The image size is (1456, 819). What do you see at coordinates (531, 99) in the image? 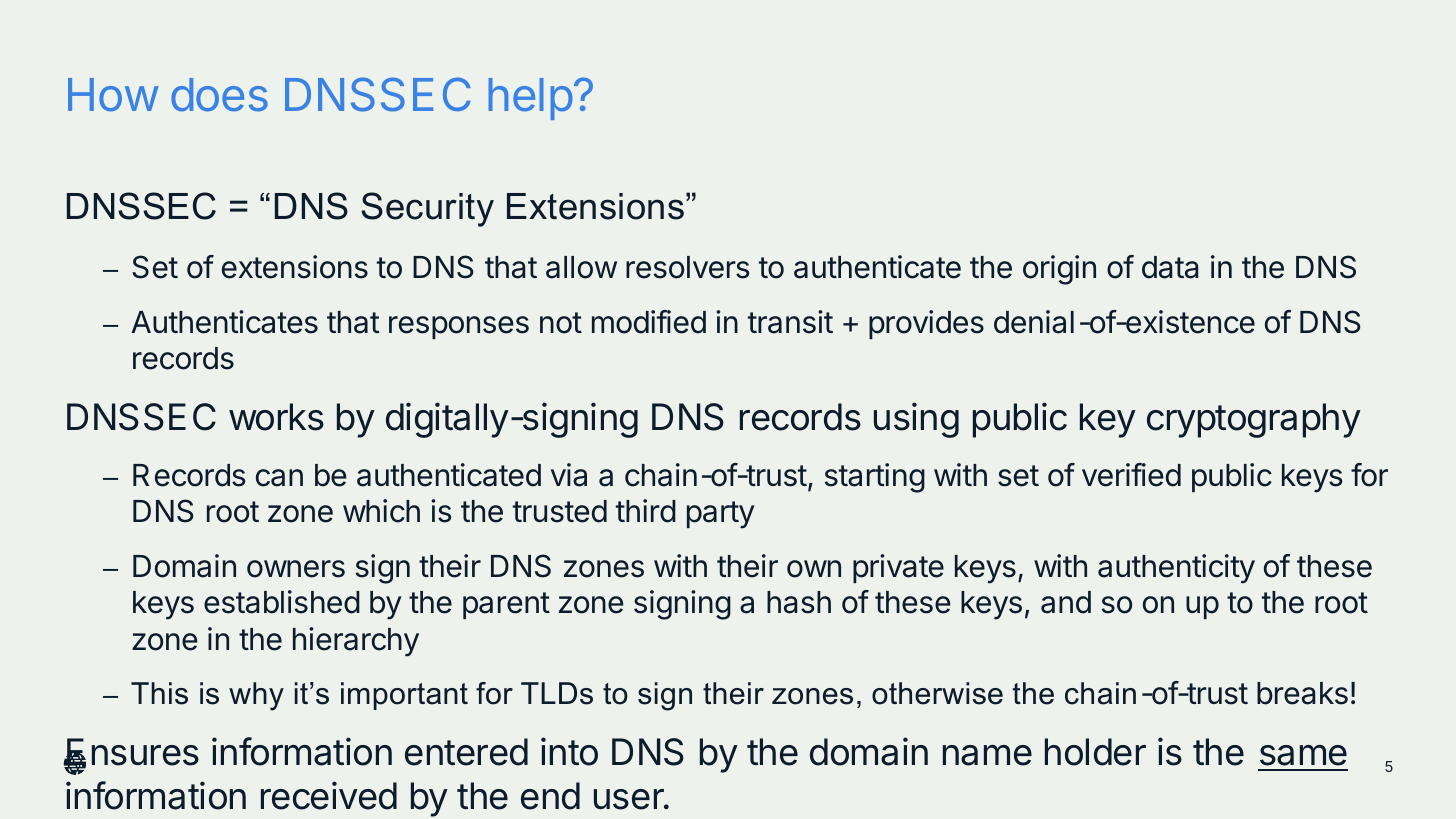
I see `help` at bounding box center [531, 99].
